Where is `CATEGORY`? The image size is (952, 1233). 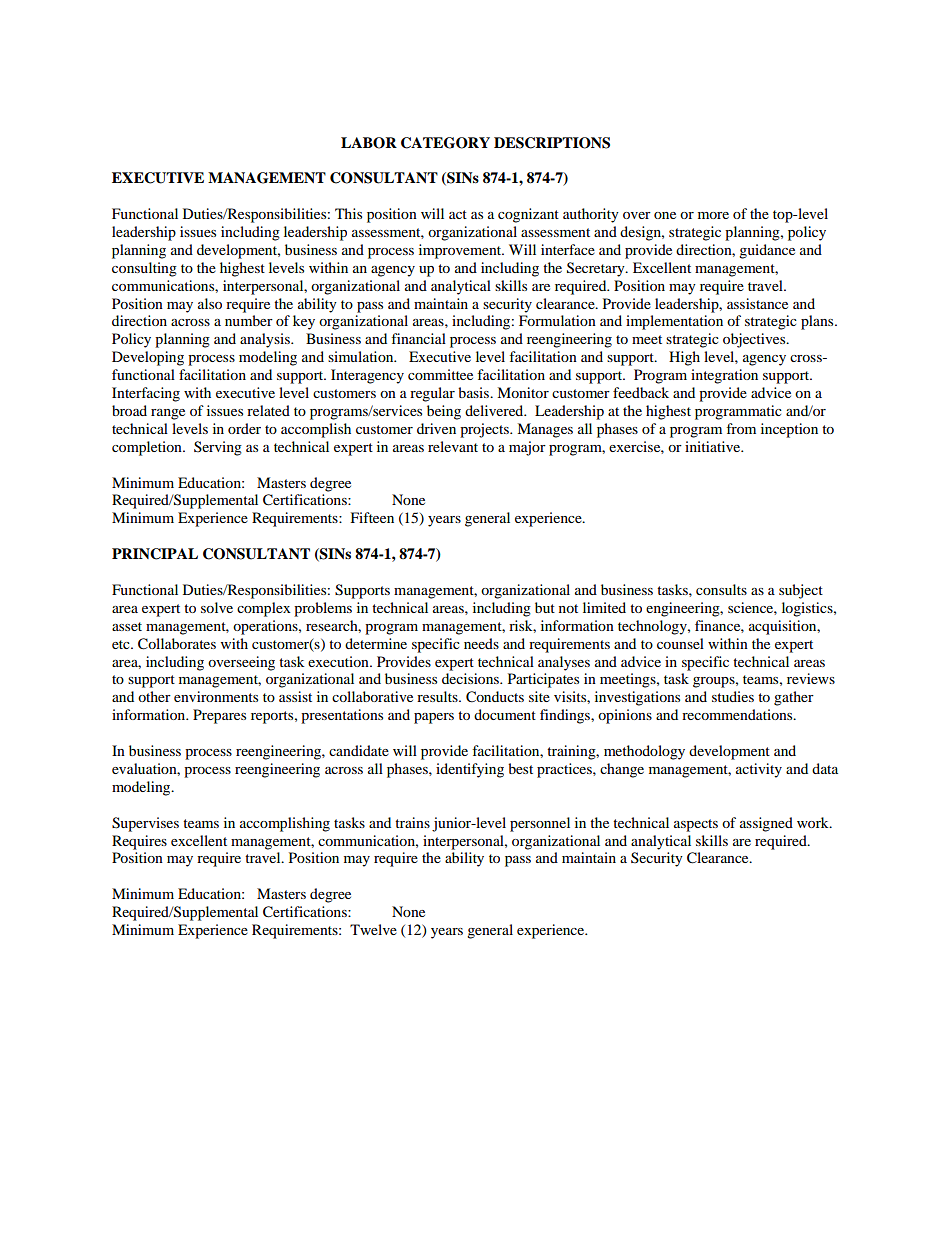 CATEGORY is located at coordinates (445, 143).
